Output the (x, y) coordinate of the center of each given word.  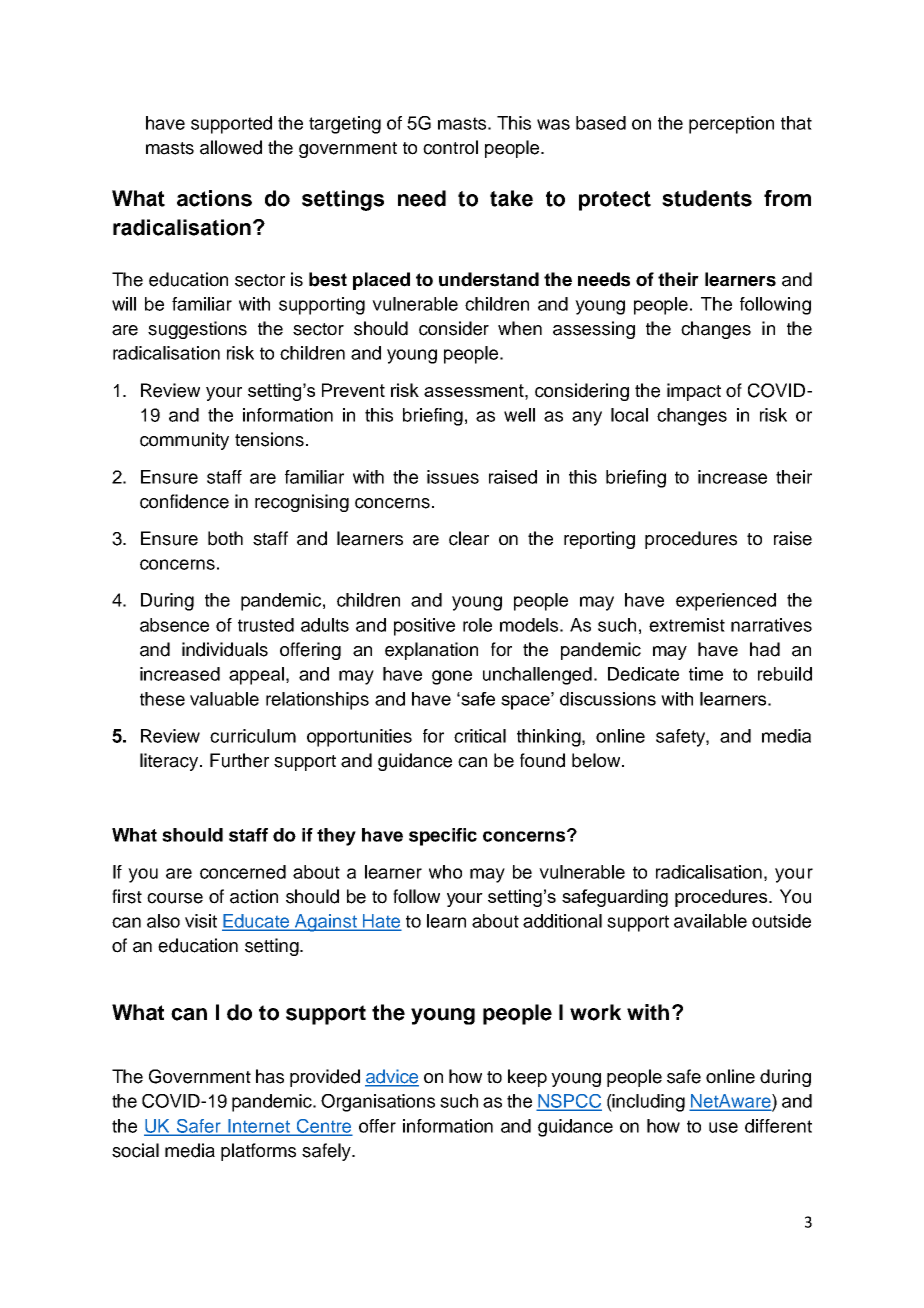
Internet (259, 1127)
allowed (231, 147)
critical (480, 736)
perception (731, 125)
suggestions (197, 330)
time (706, 674)
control (450, 147)
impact (694, 392)
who (445, 872)
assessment (475, 390)
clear (469, 538)
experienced (726, 602)
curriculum (253, 736)
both (225, 538)
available (710, 921)
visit (201, 921)
